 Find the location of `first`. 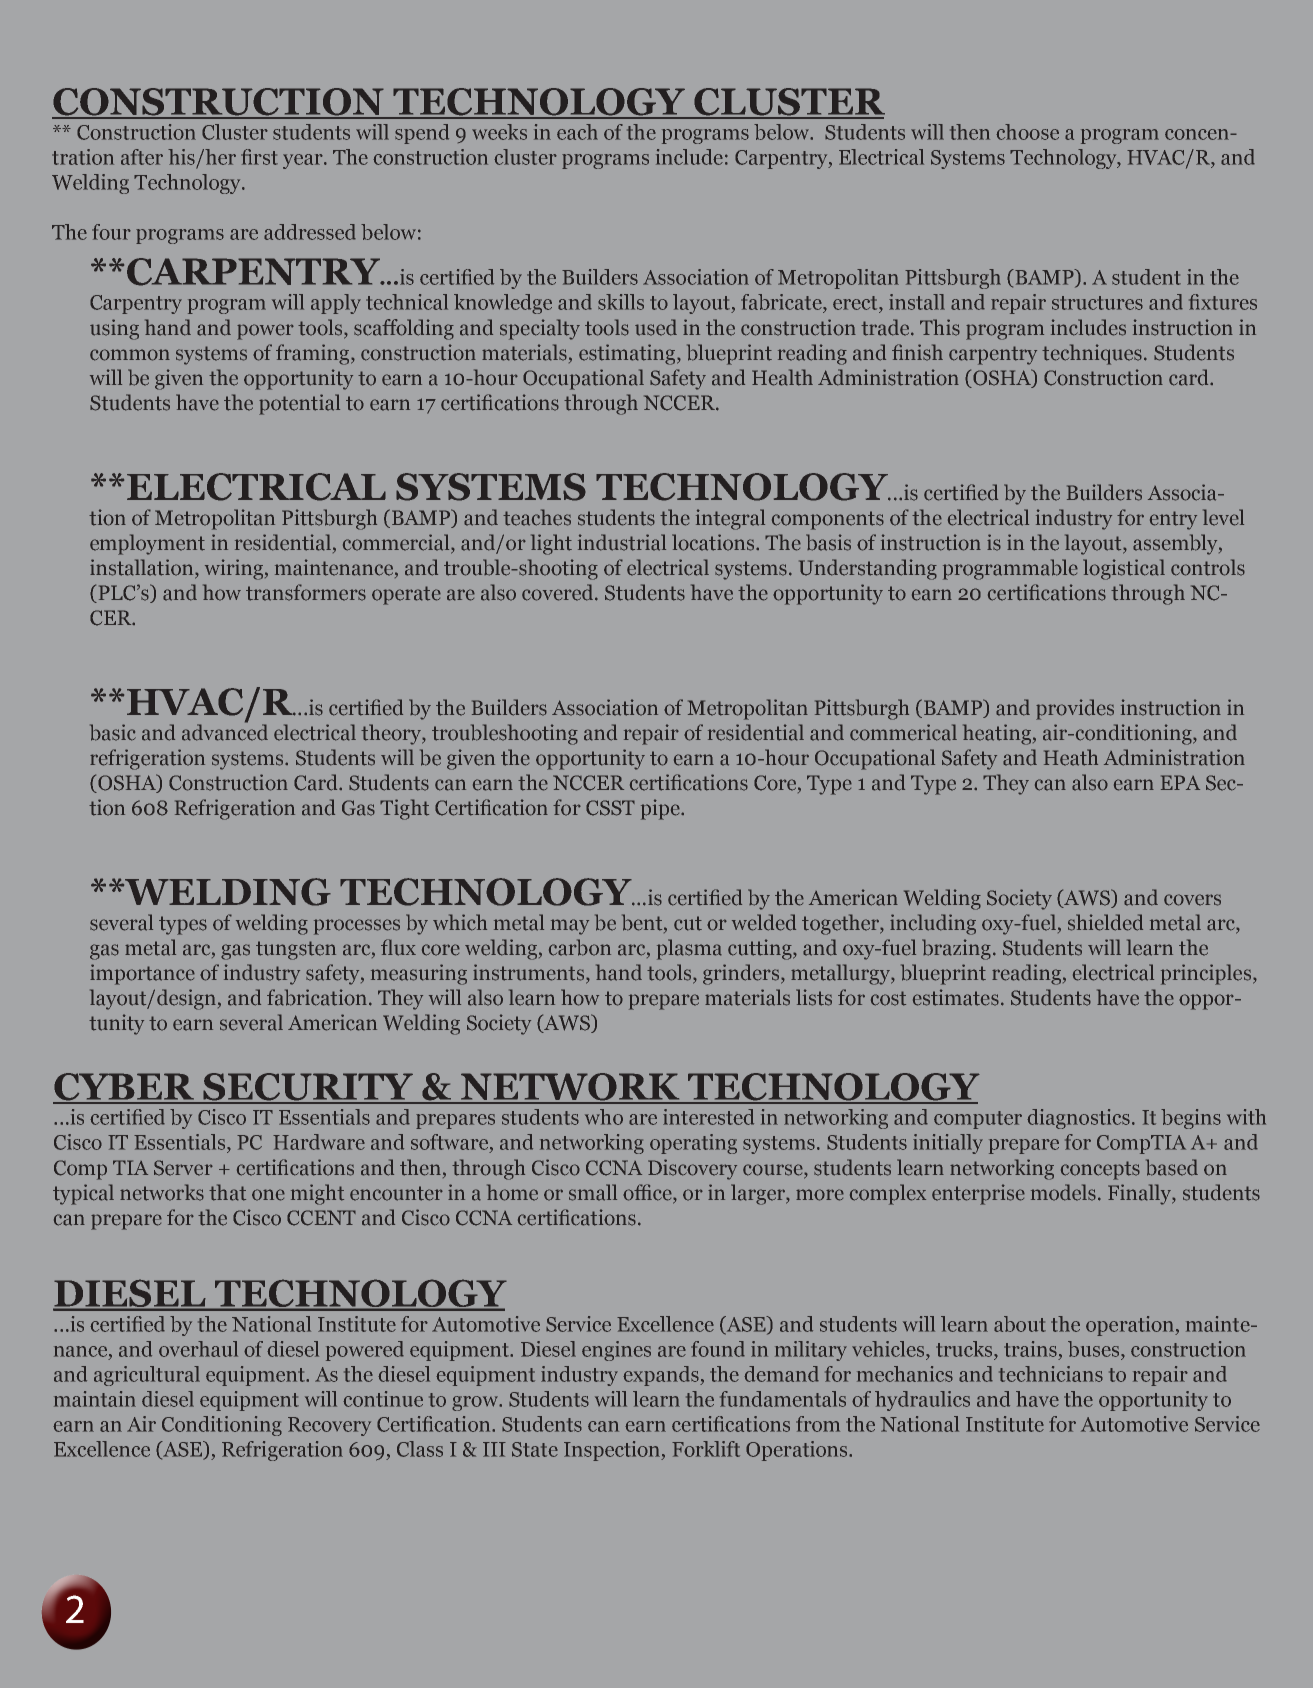

first is located at coordinates (259, 157).
